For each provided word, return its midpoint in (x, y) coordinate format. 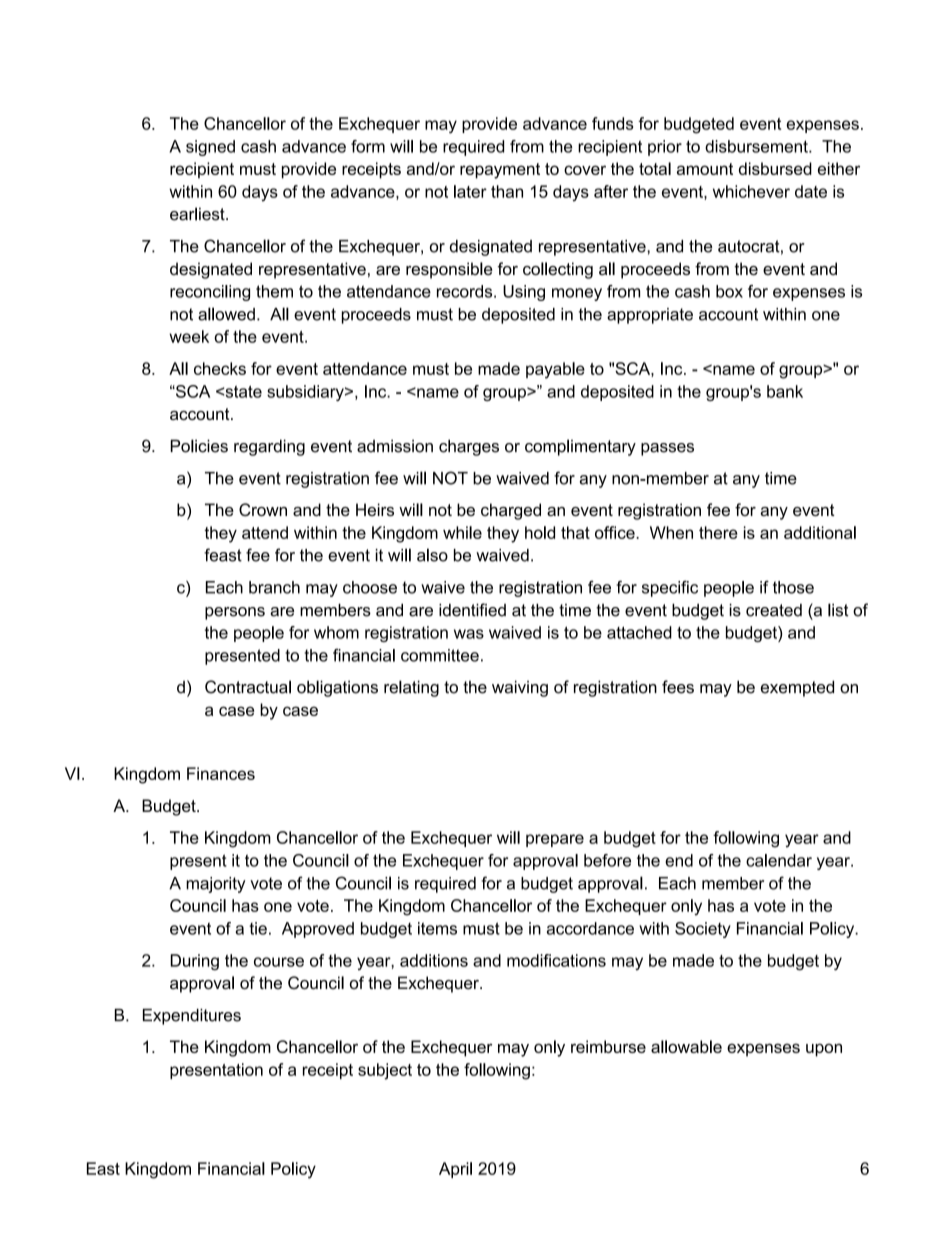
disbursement (757, 146)
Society (703, 930)
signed (210, 148)
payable (555, 370)
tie (258, 928)
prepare (555, 840)
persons (235, 613)
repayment (500, 171)
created (774, 610)
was (469, 634)
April (455, 1170)
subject (385, 1071)
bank (785, 391)
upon (824, 1050)
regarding (269, 447)
